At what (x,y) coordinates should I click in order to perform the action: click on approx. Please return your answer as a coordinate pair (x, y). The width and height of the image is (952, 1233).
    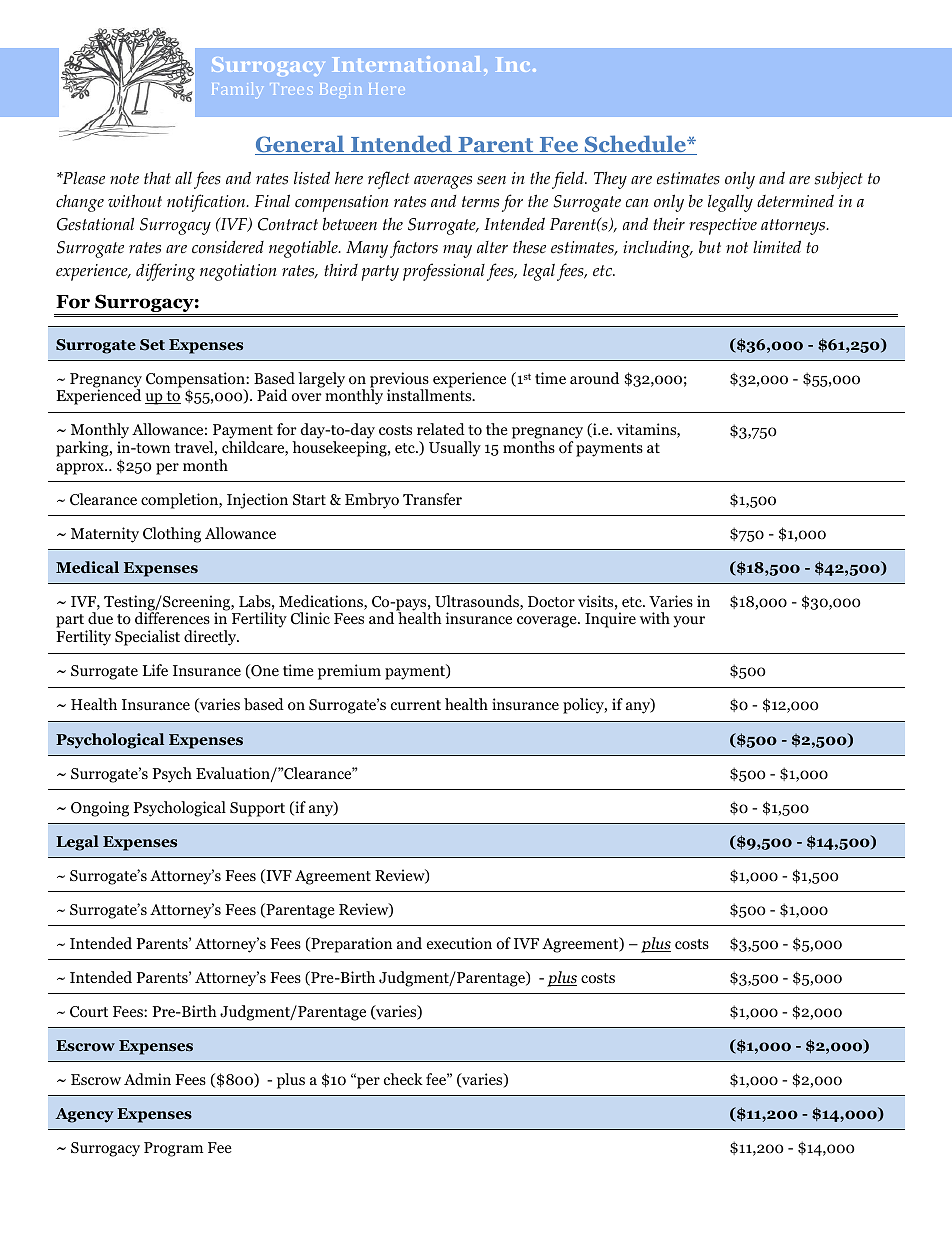
    Looking at the image, I should click on (81, 469).
